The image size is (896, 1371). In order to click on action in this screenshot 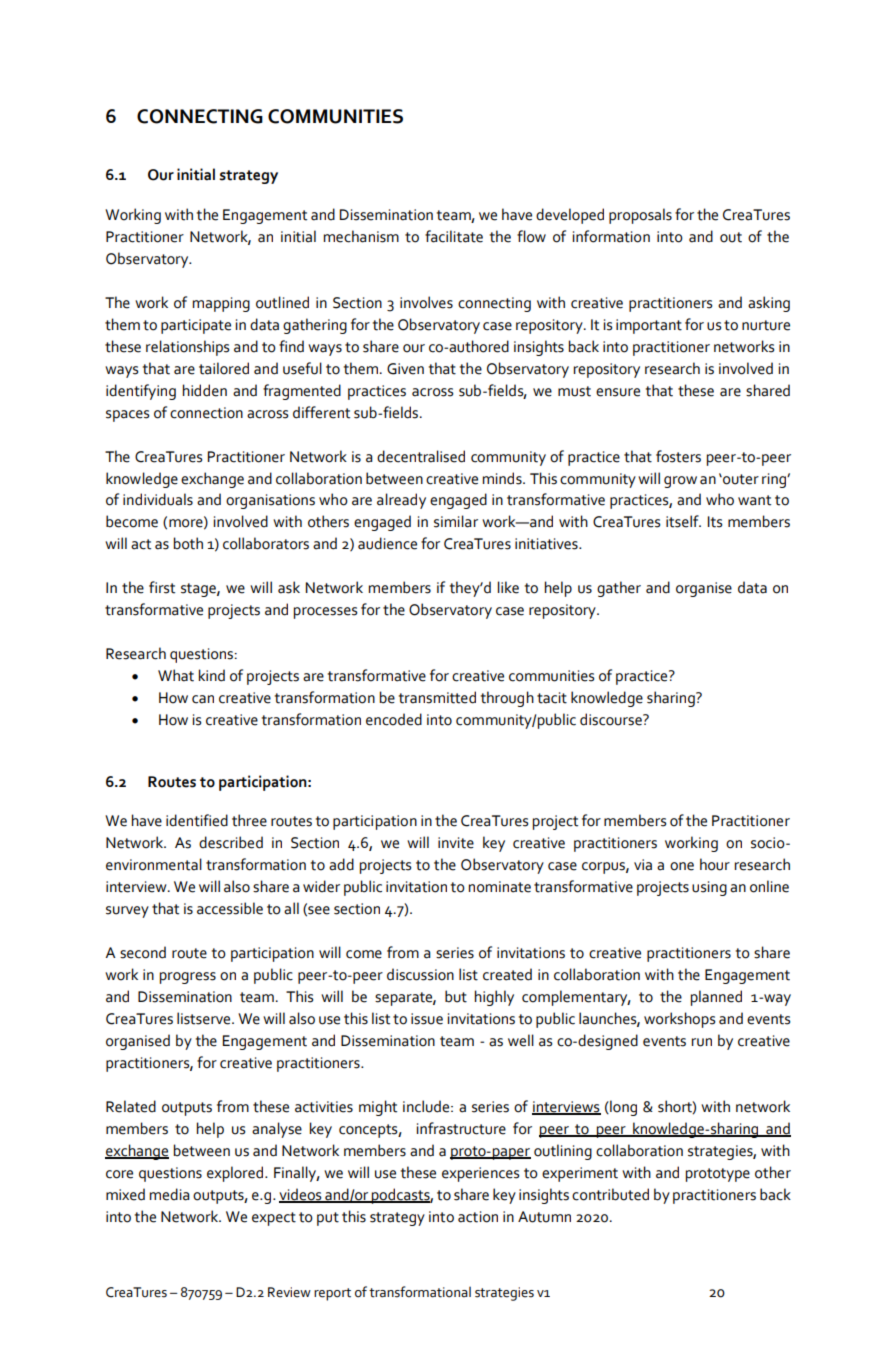, I will do `click(478, 1217)`.
